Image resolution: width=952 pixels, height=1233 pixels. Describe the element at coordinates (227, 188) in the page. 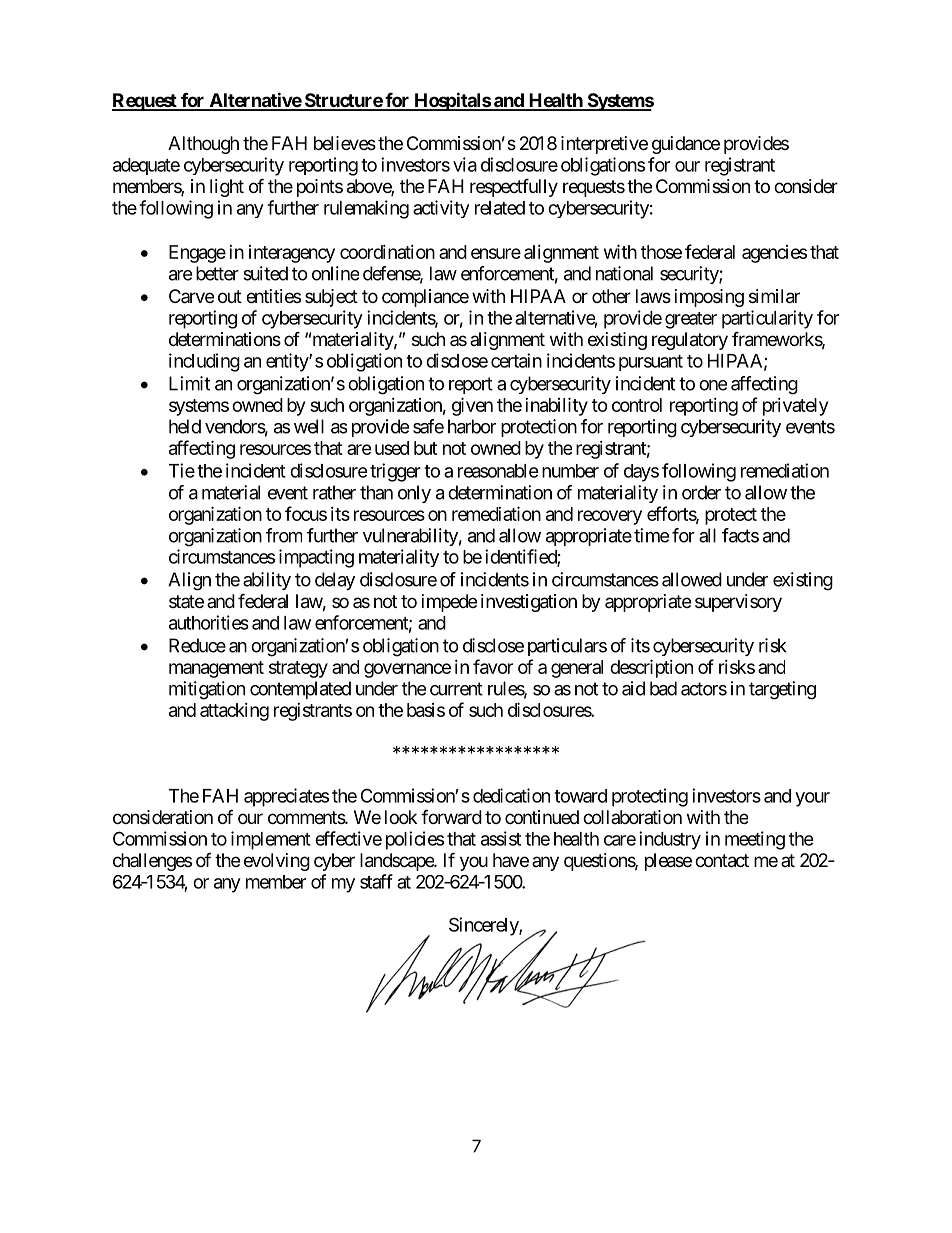

I see `light` at that location.
